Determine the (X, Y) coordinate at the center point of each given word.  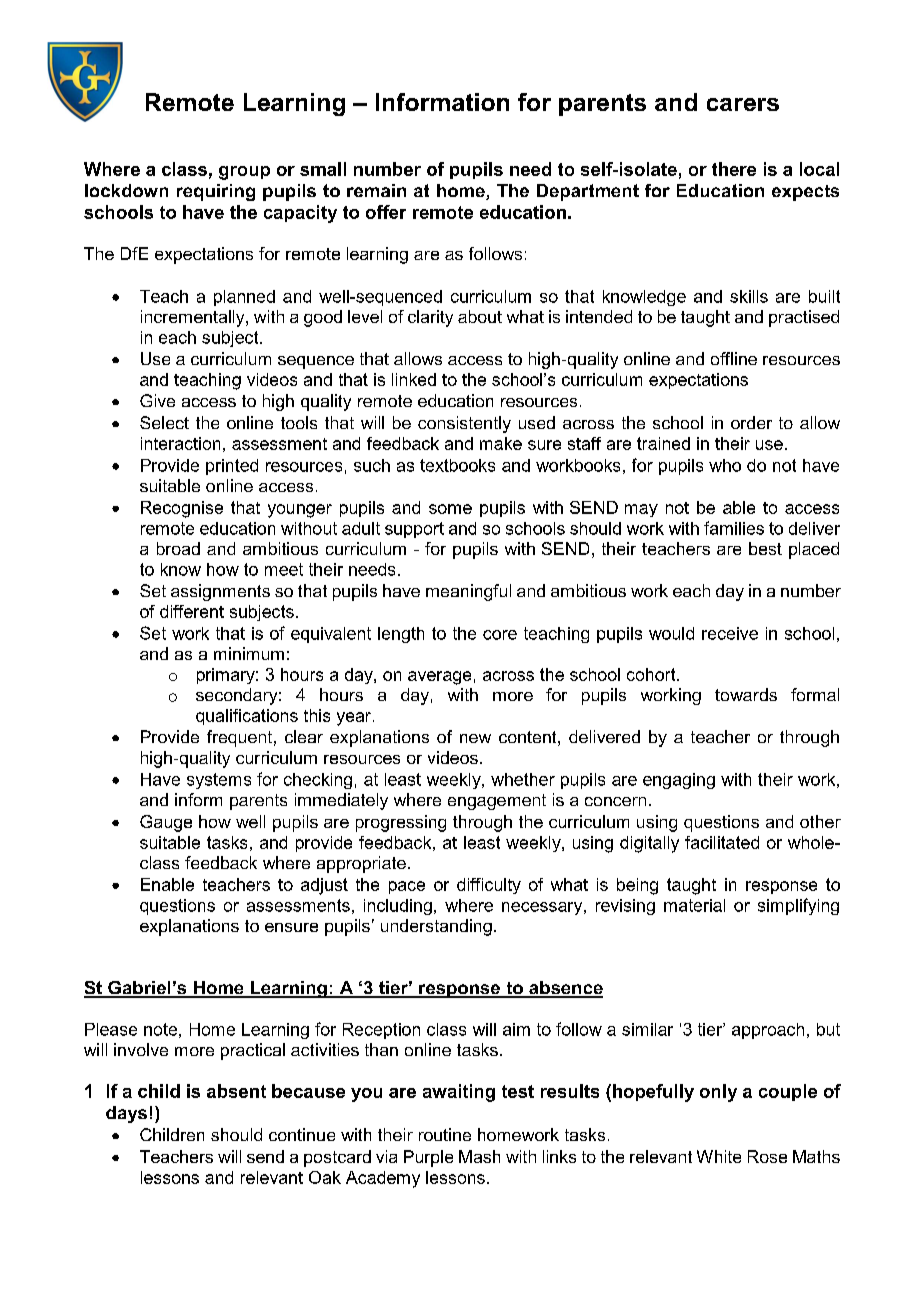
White (719, 1156)
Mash (479, 1156)
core (500, 635)
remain (376, 190)
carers (743, 104)
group (244, 173)
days (126, 1114)
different (192, 611)
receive (730, 633)
